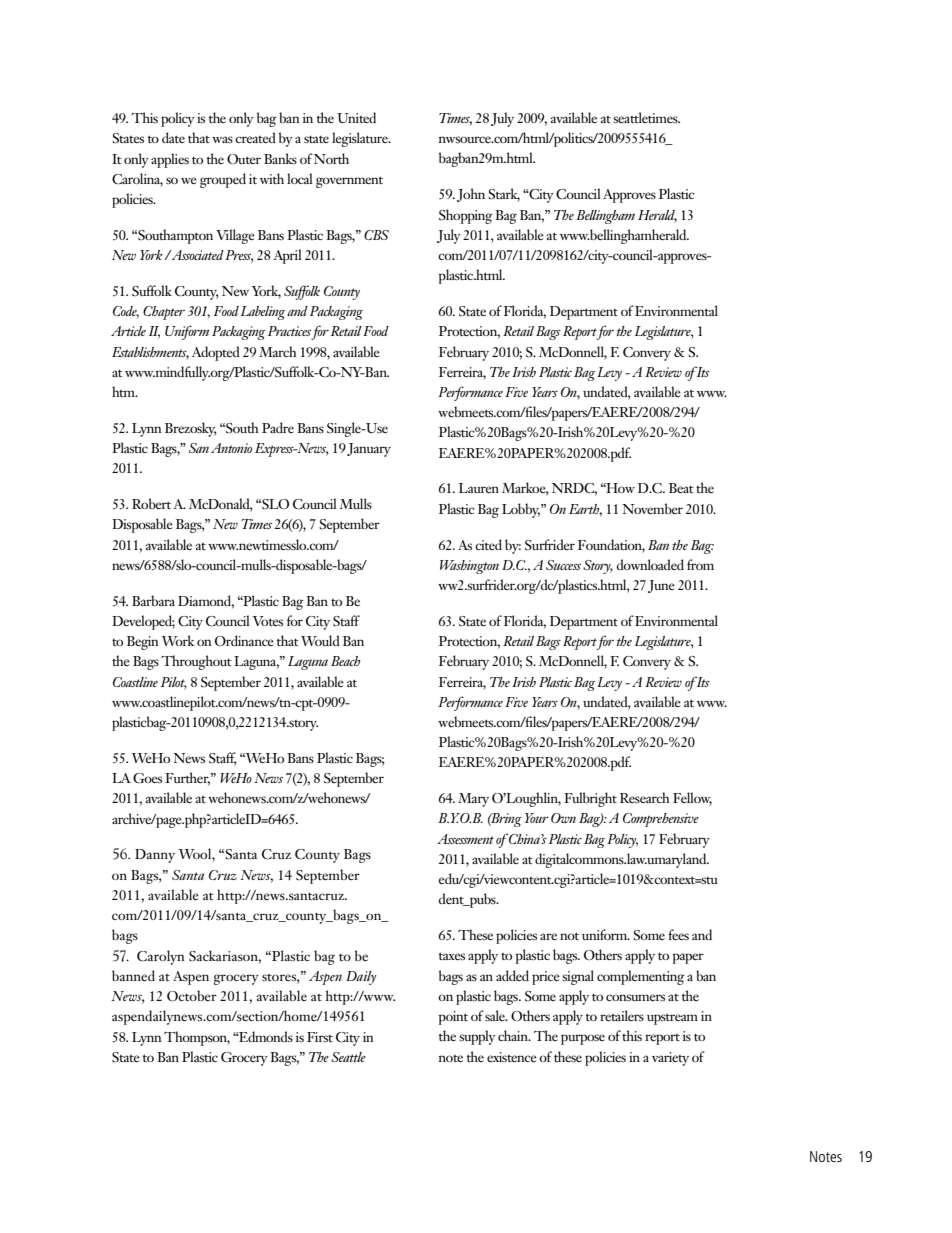  Describe the element at coordinates (192, 995) in the page. I see `October` at that location.
